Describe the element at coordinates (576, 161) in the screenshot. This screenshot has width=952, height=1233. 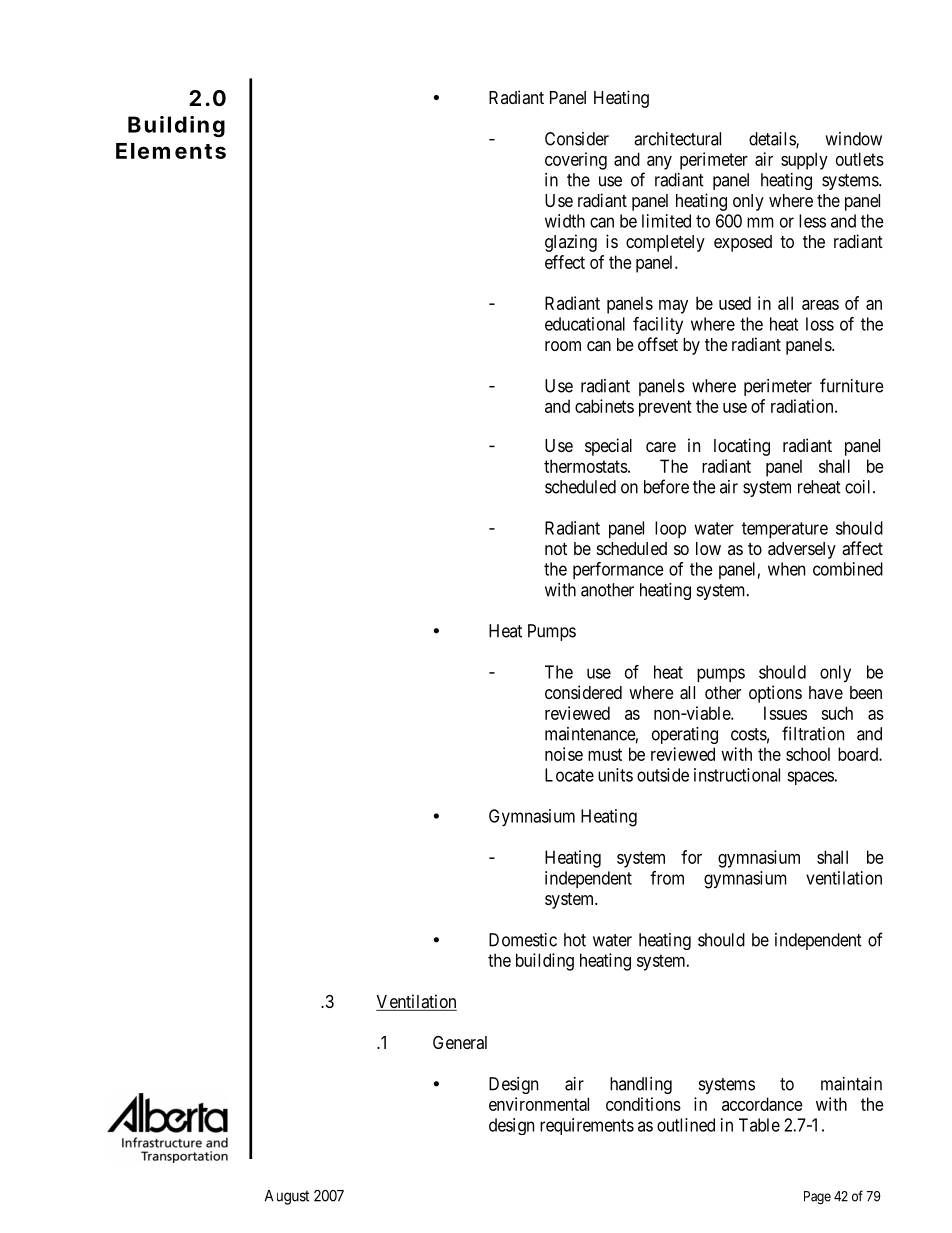
I see `covering` at that location.
